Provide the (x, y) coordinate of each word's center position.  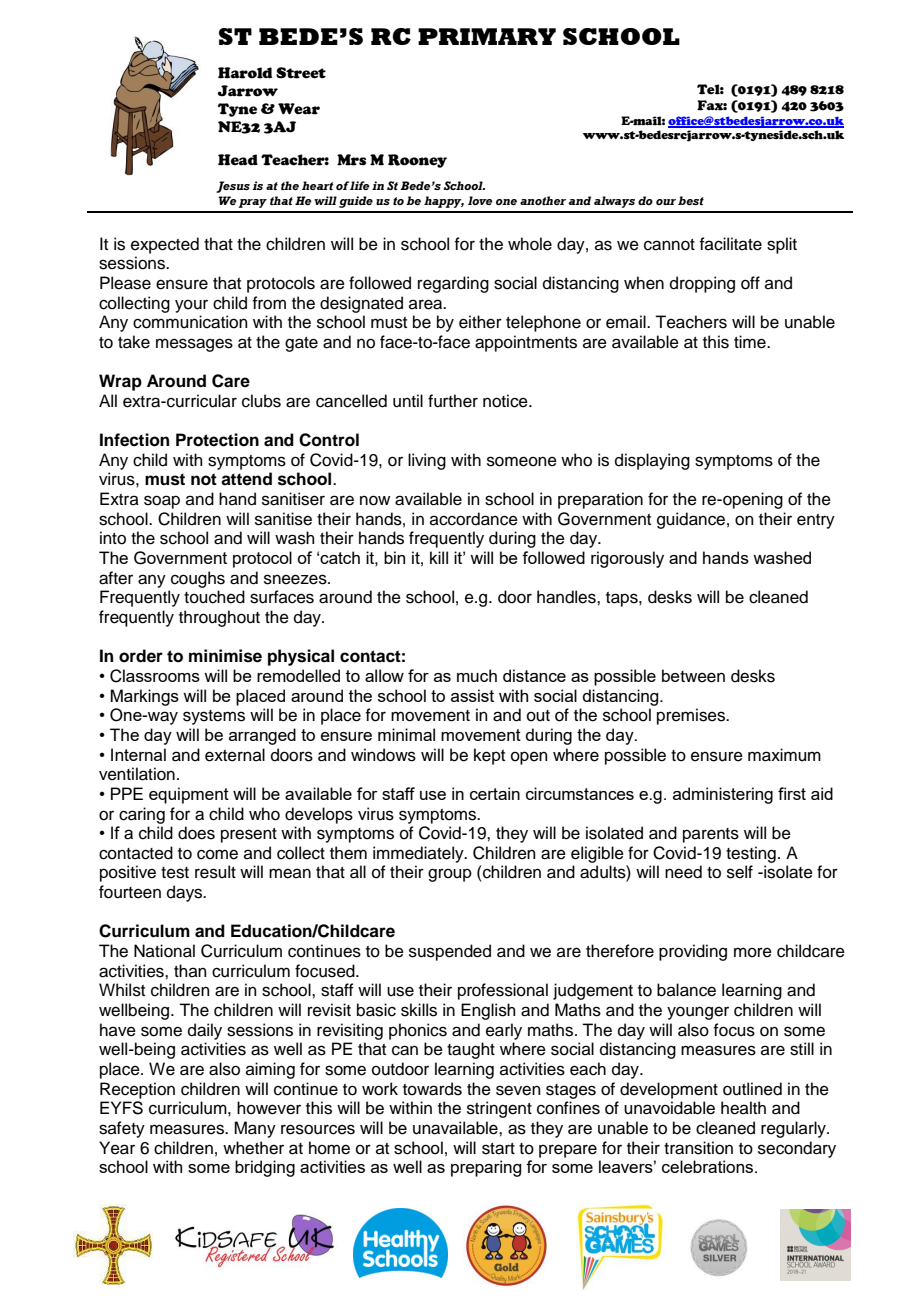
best (691, 200)
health (743, 1108)
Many (255, 1129)
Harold (245, 73)
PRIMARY (487, 36)
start (498, 1149)
